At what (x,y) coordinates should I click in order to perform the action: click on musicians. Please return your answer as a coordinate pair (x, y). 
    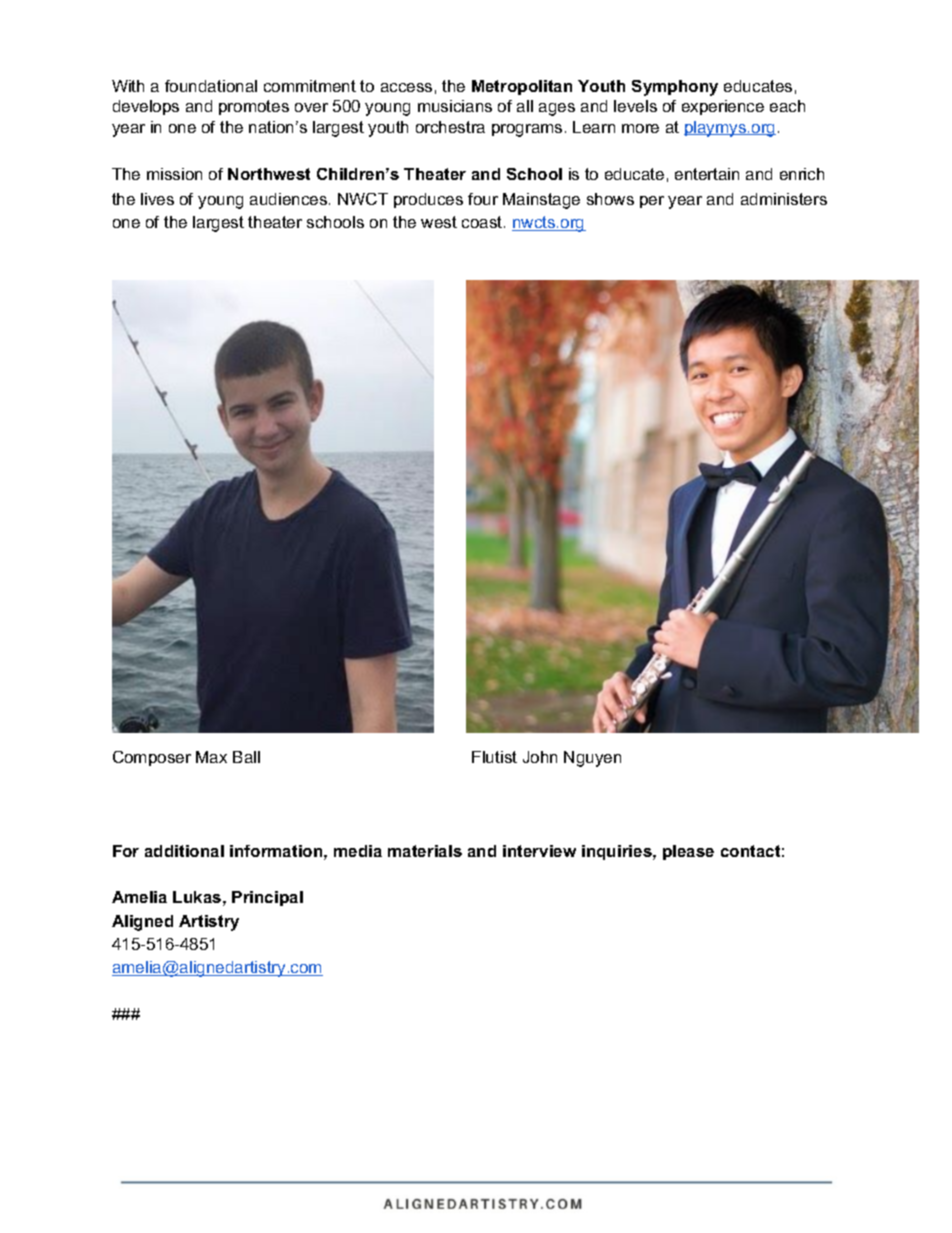
    Looking at the image, I should click on (455, 106).
